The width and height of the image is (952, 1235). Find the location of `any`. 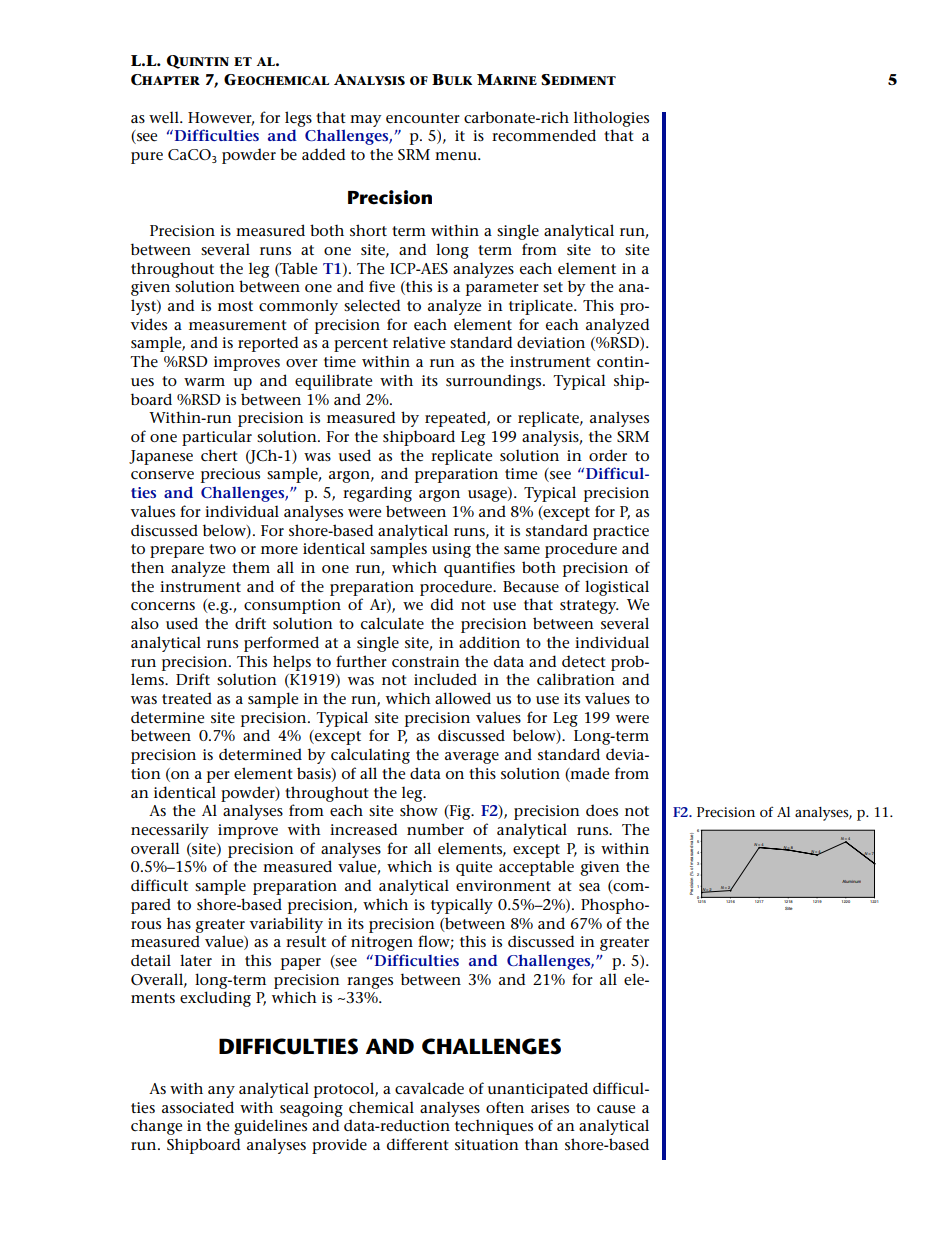

any is located at coordinates (221, 1092).
